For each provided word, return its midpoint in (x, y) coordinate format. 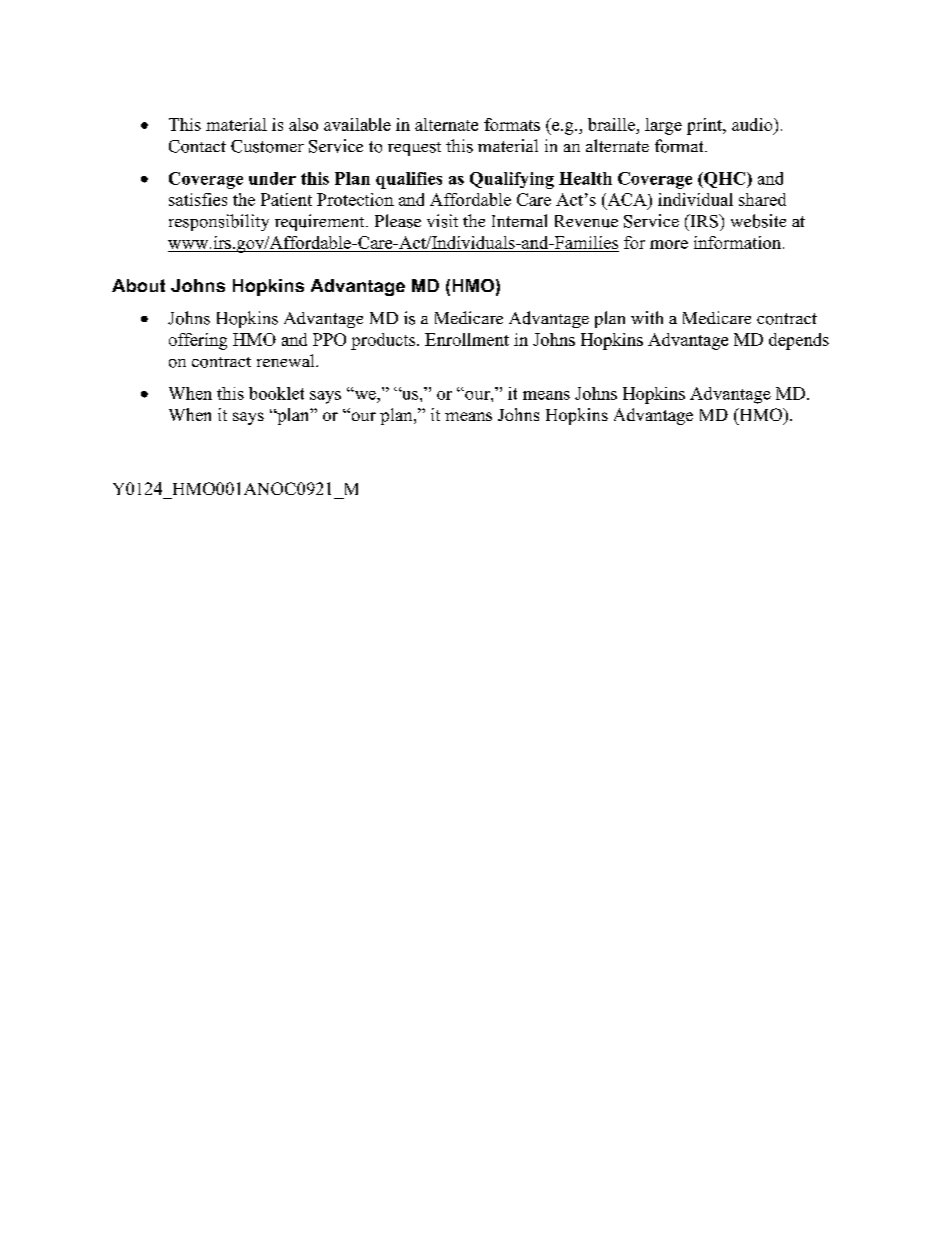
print (705, 126)
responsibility (219, 222)
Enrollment (467, 339)
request (414, 149)
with (647, 317)
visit (442, 221)
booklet (276, 393)
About (138, 285)
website (758, 221)
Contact (197, 146)
